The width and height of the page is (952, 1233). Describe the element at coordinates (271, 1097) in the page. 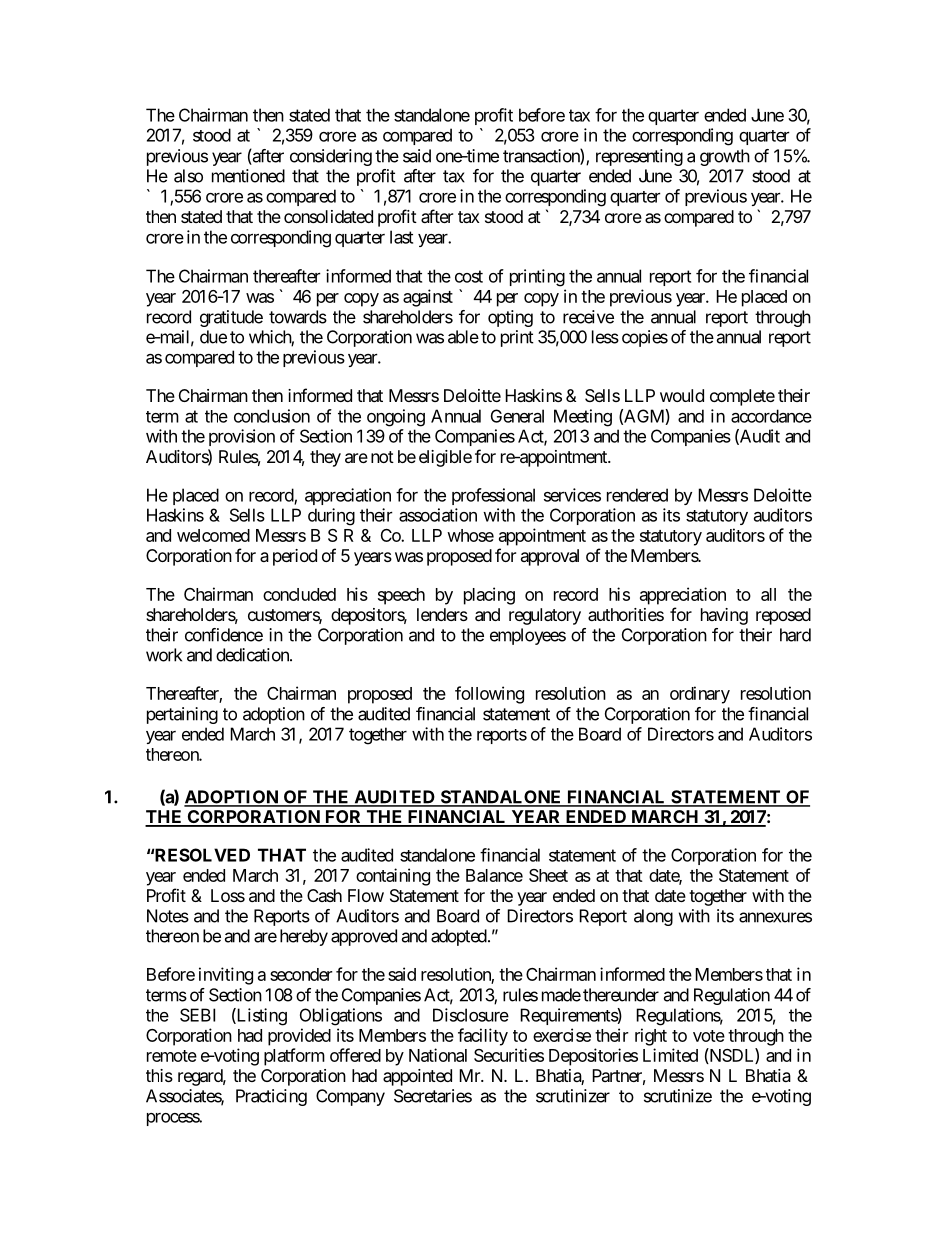

I see `Practicing` at that location.
